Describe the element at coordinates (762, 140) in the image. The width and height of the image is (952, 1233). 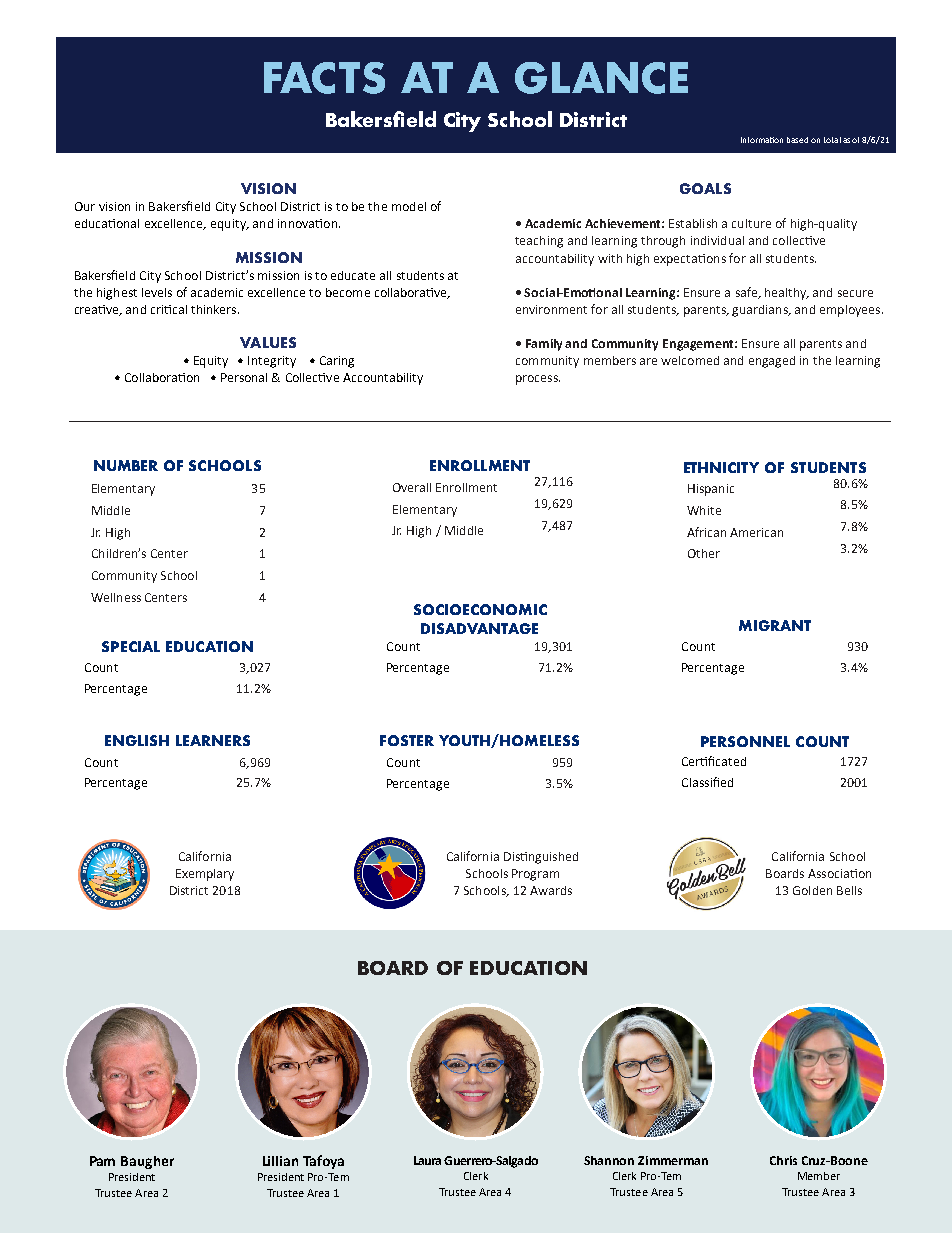
I see `Information` at that location.
